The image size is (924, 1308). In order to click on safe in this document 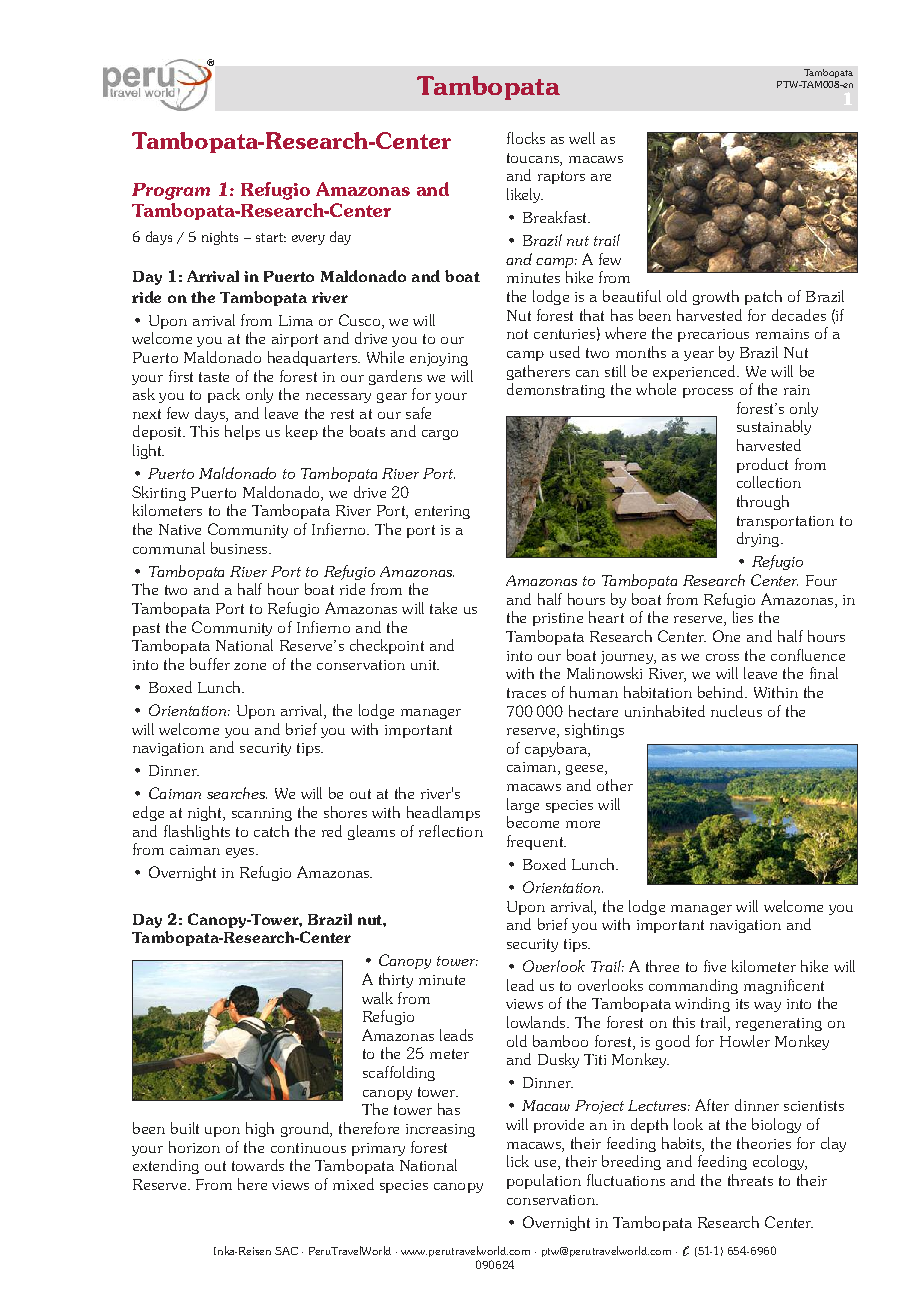, I will do `click(418, 413)`.
